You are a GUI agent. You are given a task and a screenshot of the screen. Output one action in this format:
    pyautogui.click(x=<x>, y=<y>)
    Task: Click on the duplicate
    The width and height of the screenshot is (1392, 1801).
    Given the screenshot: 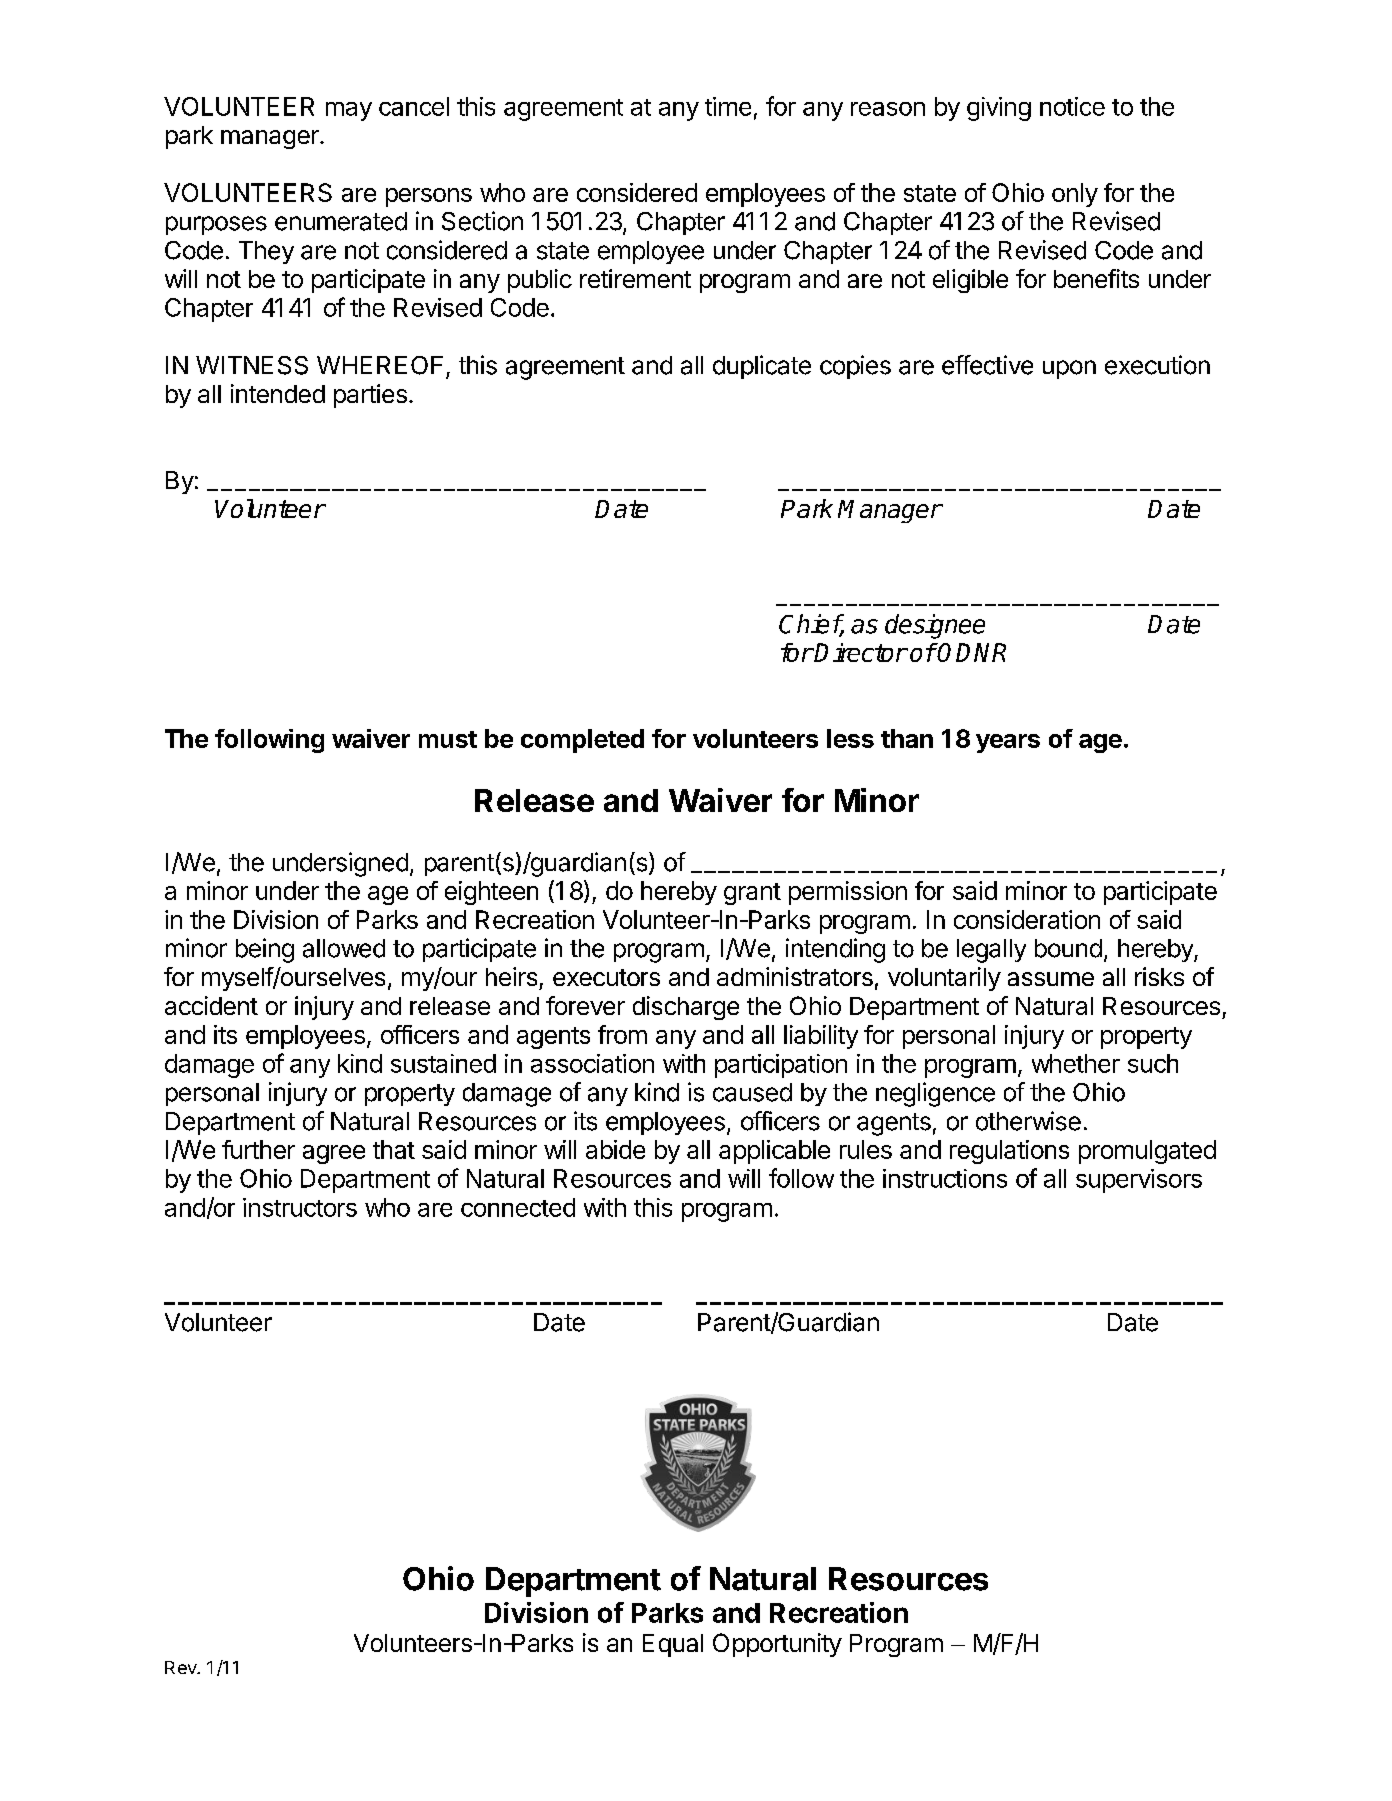 What is the action you would take?
    pyautogui.click(x=762, y=367)
